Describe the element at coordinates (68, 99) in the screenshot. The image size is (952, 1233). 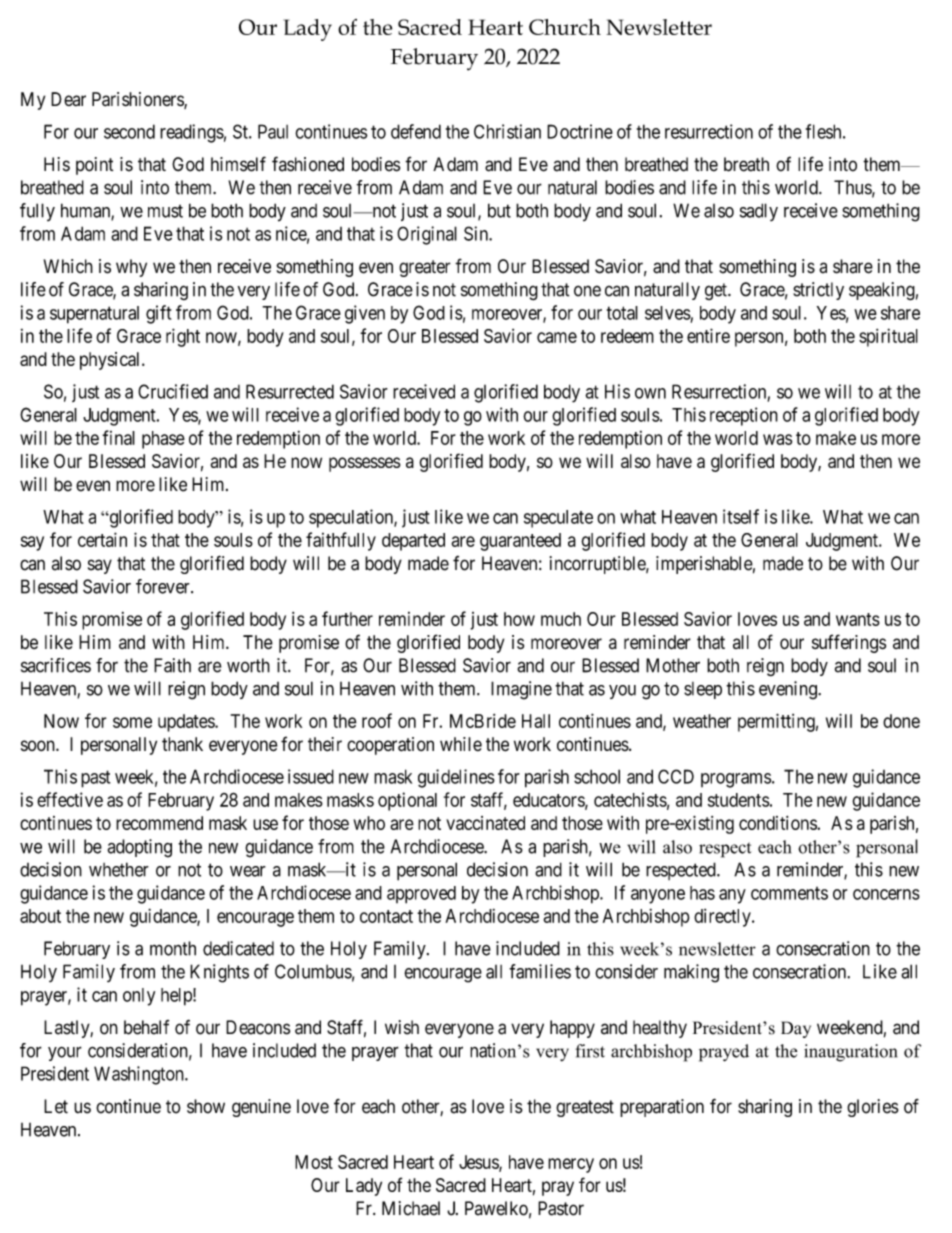
I see `Dear` at that location.
